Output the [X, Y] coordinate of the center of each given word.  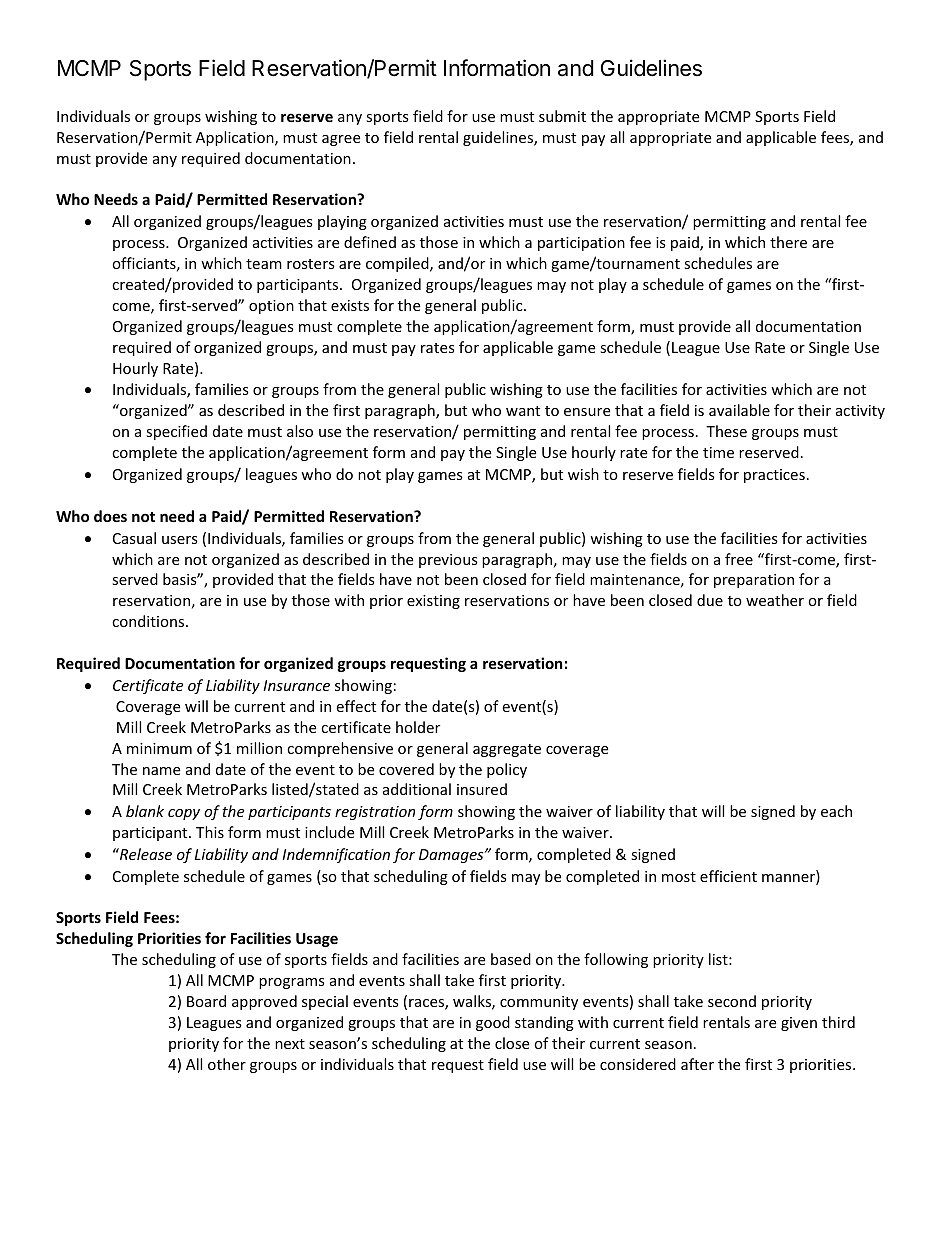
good [493, 1023]
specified [176, 432]
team [264, 264]
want [523, 411]
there [788, 242]
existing [433, 602]
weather [775, 600]
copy [184, 814]
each [836, 811]
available [739, 410]
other [227, 1064]
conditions [149, 621]
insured [482, 789]
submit [562, 116]
